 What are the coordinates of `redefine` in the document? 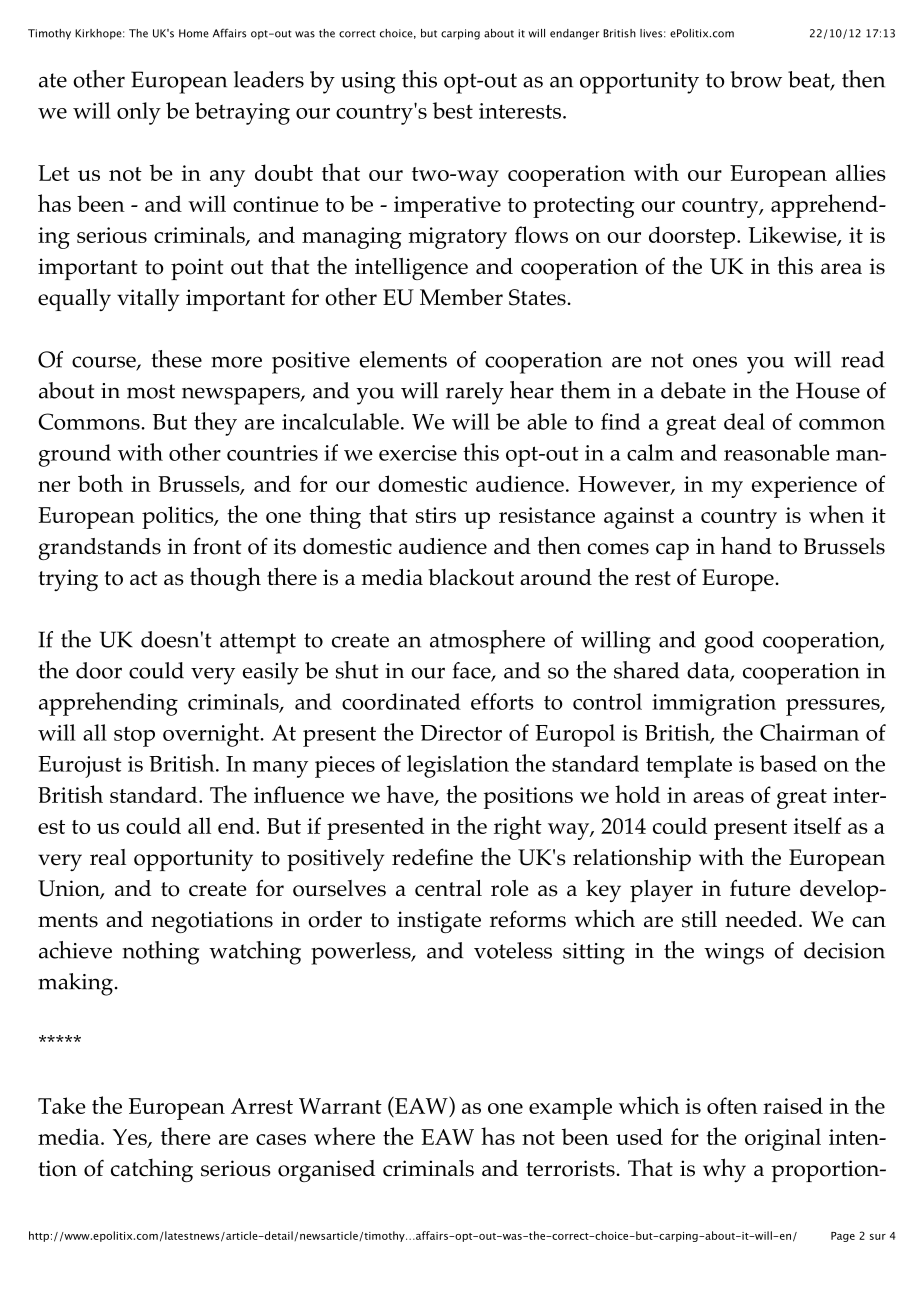 It's located at (432, 857).
